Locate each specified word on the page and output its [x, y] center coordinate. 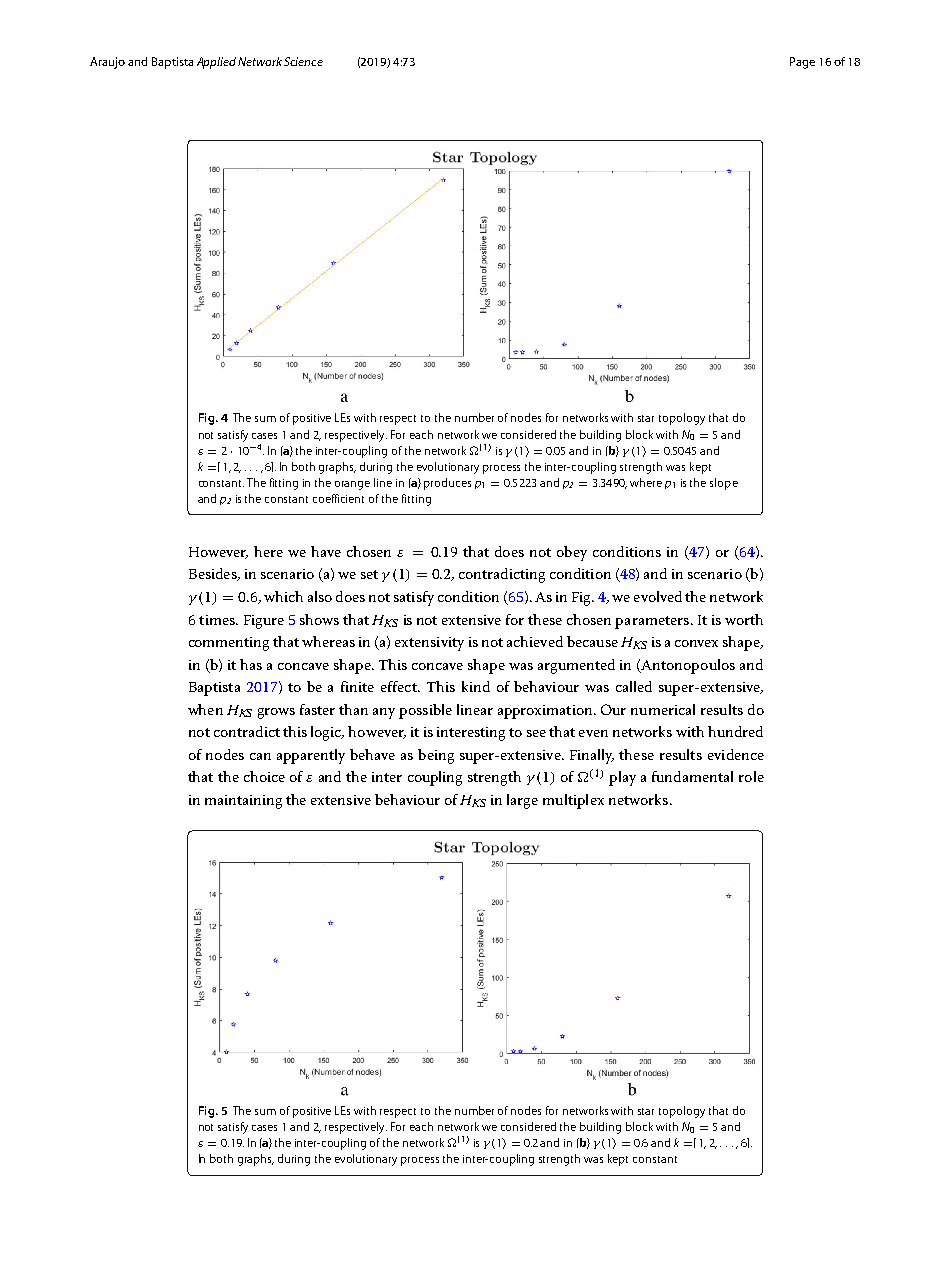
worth [744, 619]
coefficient [338, 498]
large [522, 801]
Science [303, 61]
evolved [658, 596]
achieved [535, 641]
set [369, 574]
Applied [216, 63]
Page [802, 63]
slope [724, 484]
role [751, 776]
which [283, 596]
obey [572, 553]
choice [264, 776]
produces [447, 484]
